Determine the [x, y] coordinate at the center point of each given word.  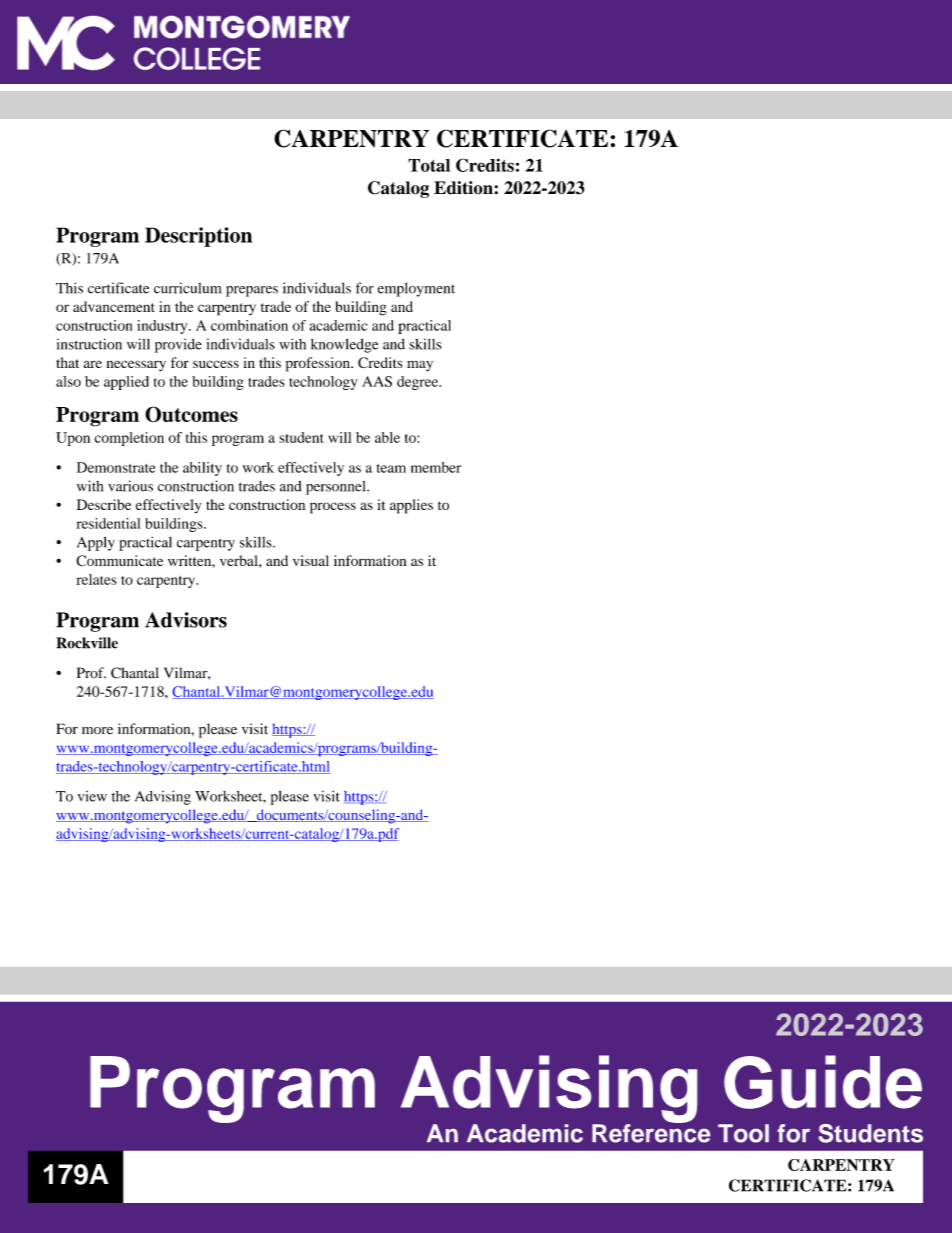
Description [198, 237]
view [92, 796]
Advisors [186, 620]
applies [411, 506]
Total [429, 165]
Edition [464, 188]
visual [311, 560]
